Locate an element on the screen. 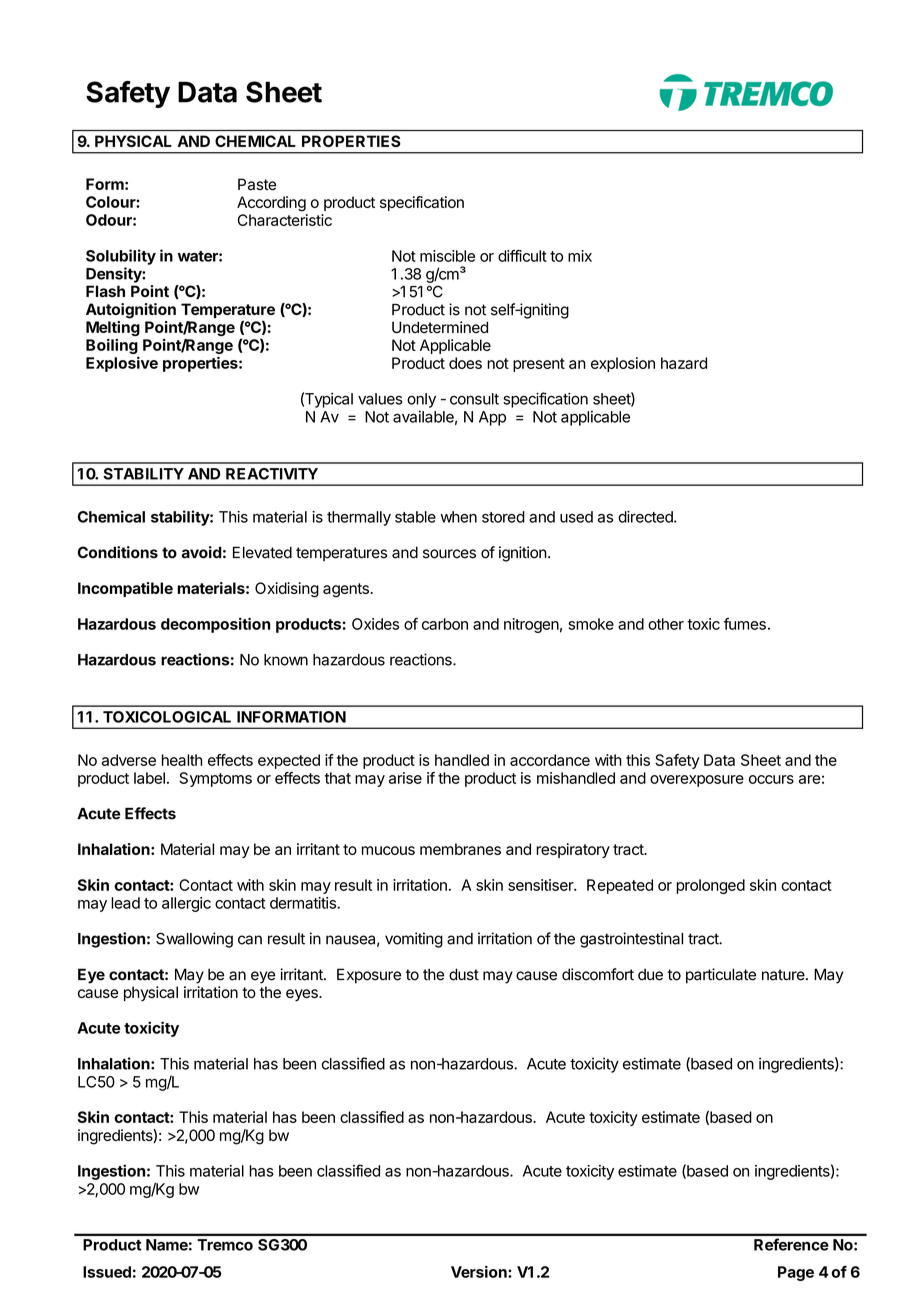  particulate is located at coordinates (721, 976).
